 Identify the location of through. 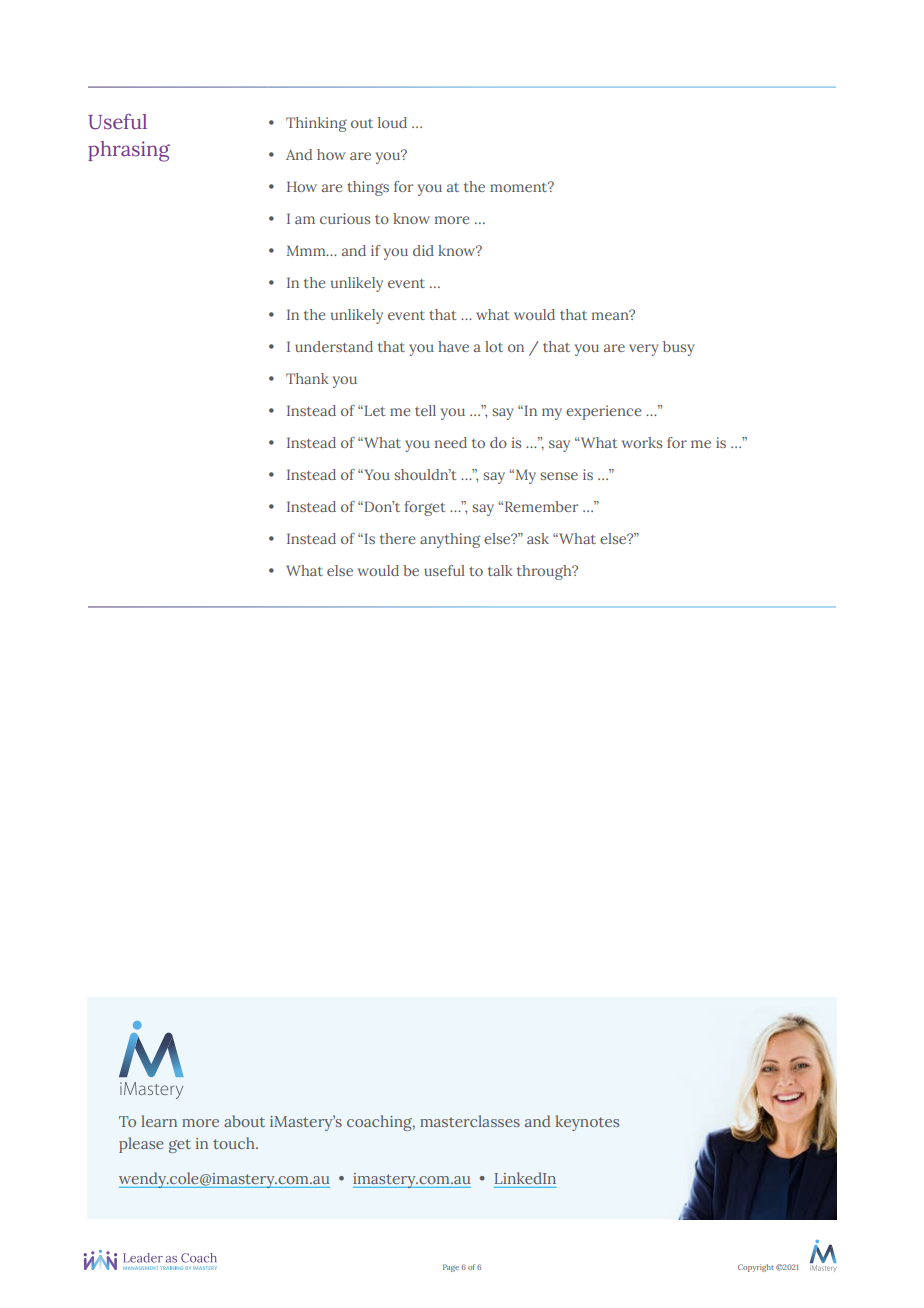
(545, 572).
